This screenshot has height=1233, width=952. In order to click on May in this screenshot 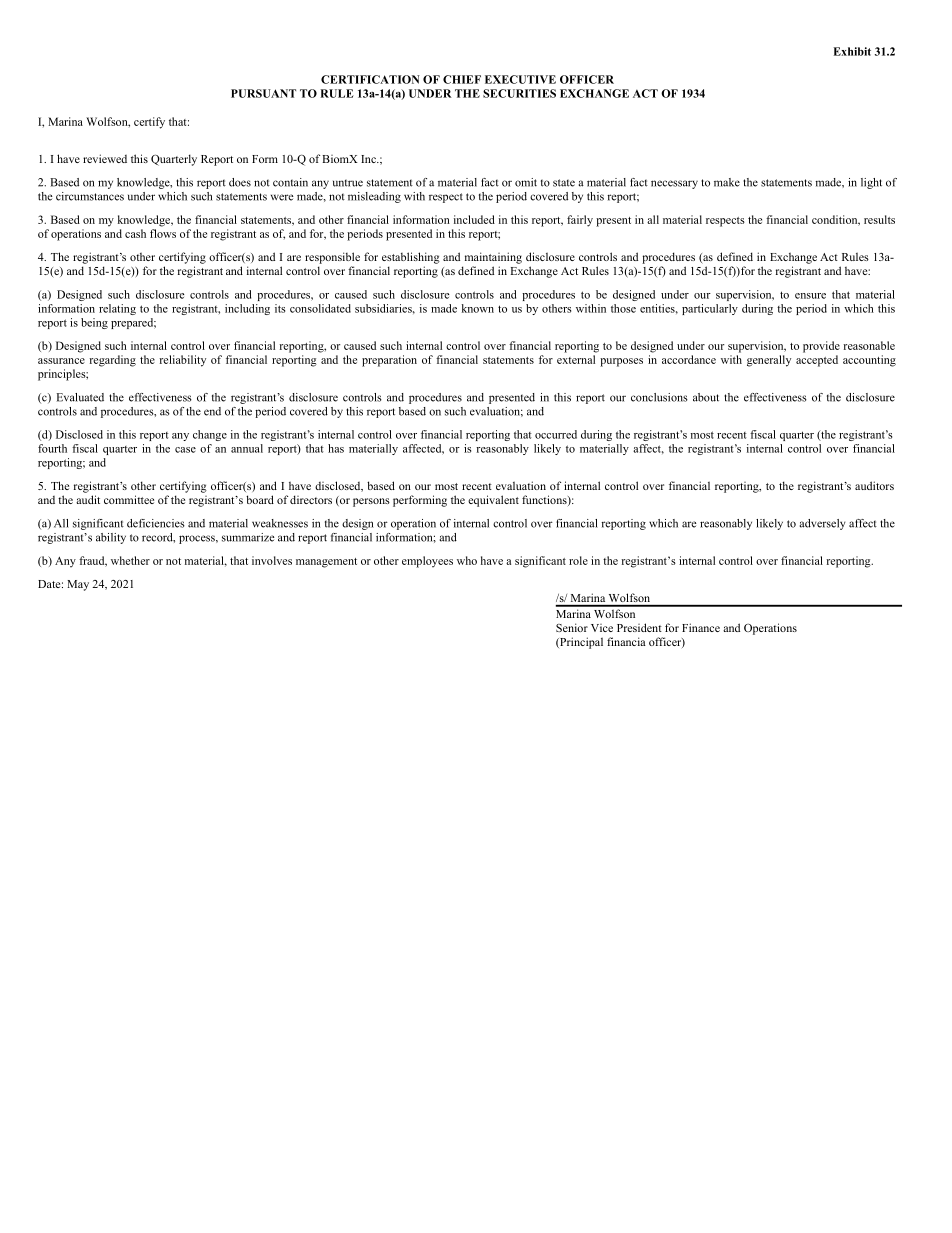, I will do `click(78, 585)`.
